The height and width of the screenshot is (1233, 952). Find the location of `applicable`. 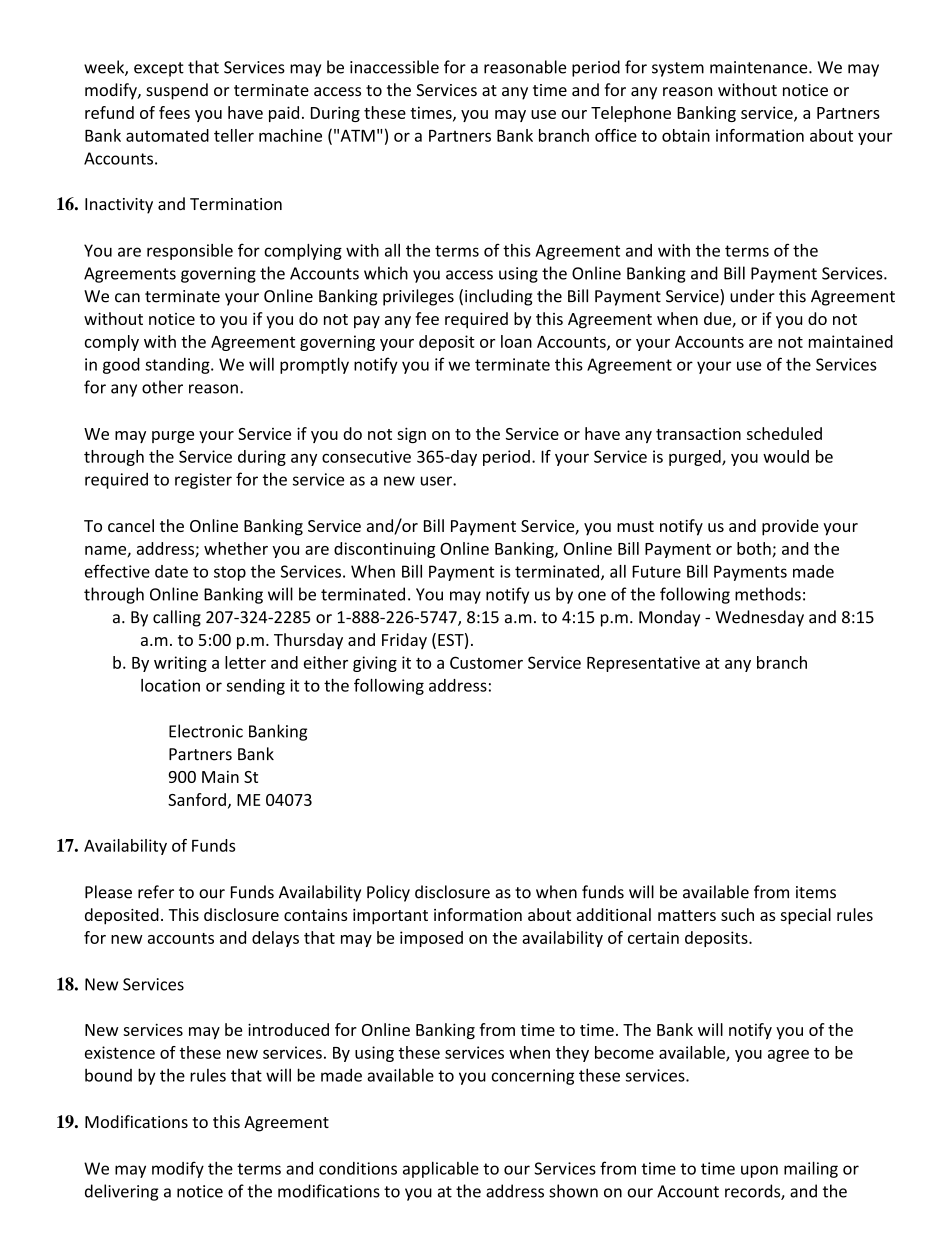

applicable is located at coordinates (441, 1169).
